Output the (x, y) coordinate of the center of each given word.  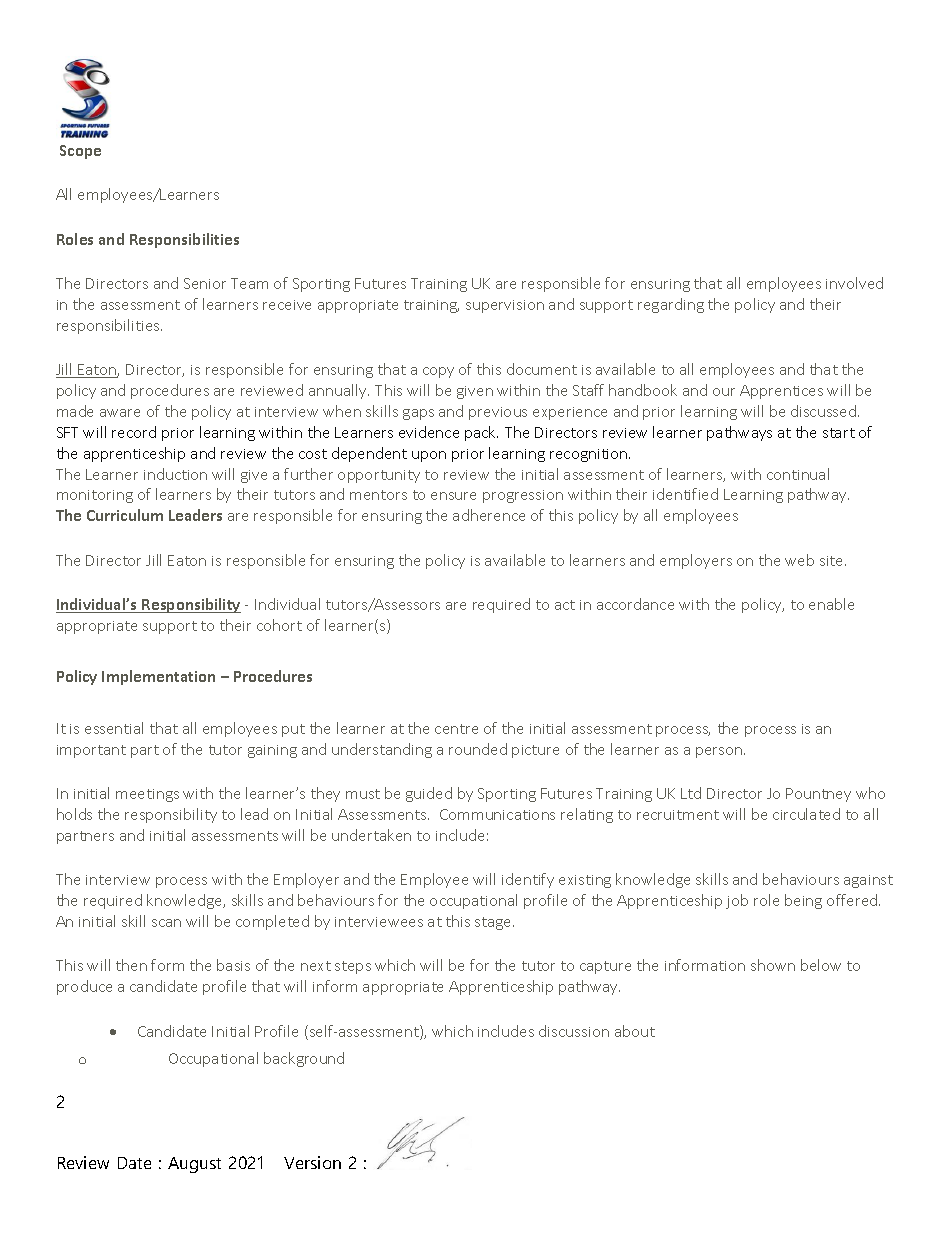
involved (854, 283)
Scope (80, 152)
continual (798, 474)
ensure (453, 496)
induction (175, 474)
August (194, 1165)
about (635, 1031)
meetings (147, 795)
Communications (497, 814)
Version (312, 1162)
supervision (505, 306)
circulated (806, 814)
